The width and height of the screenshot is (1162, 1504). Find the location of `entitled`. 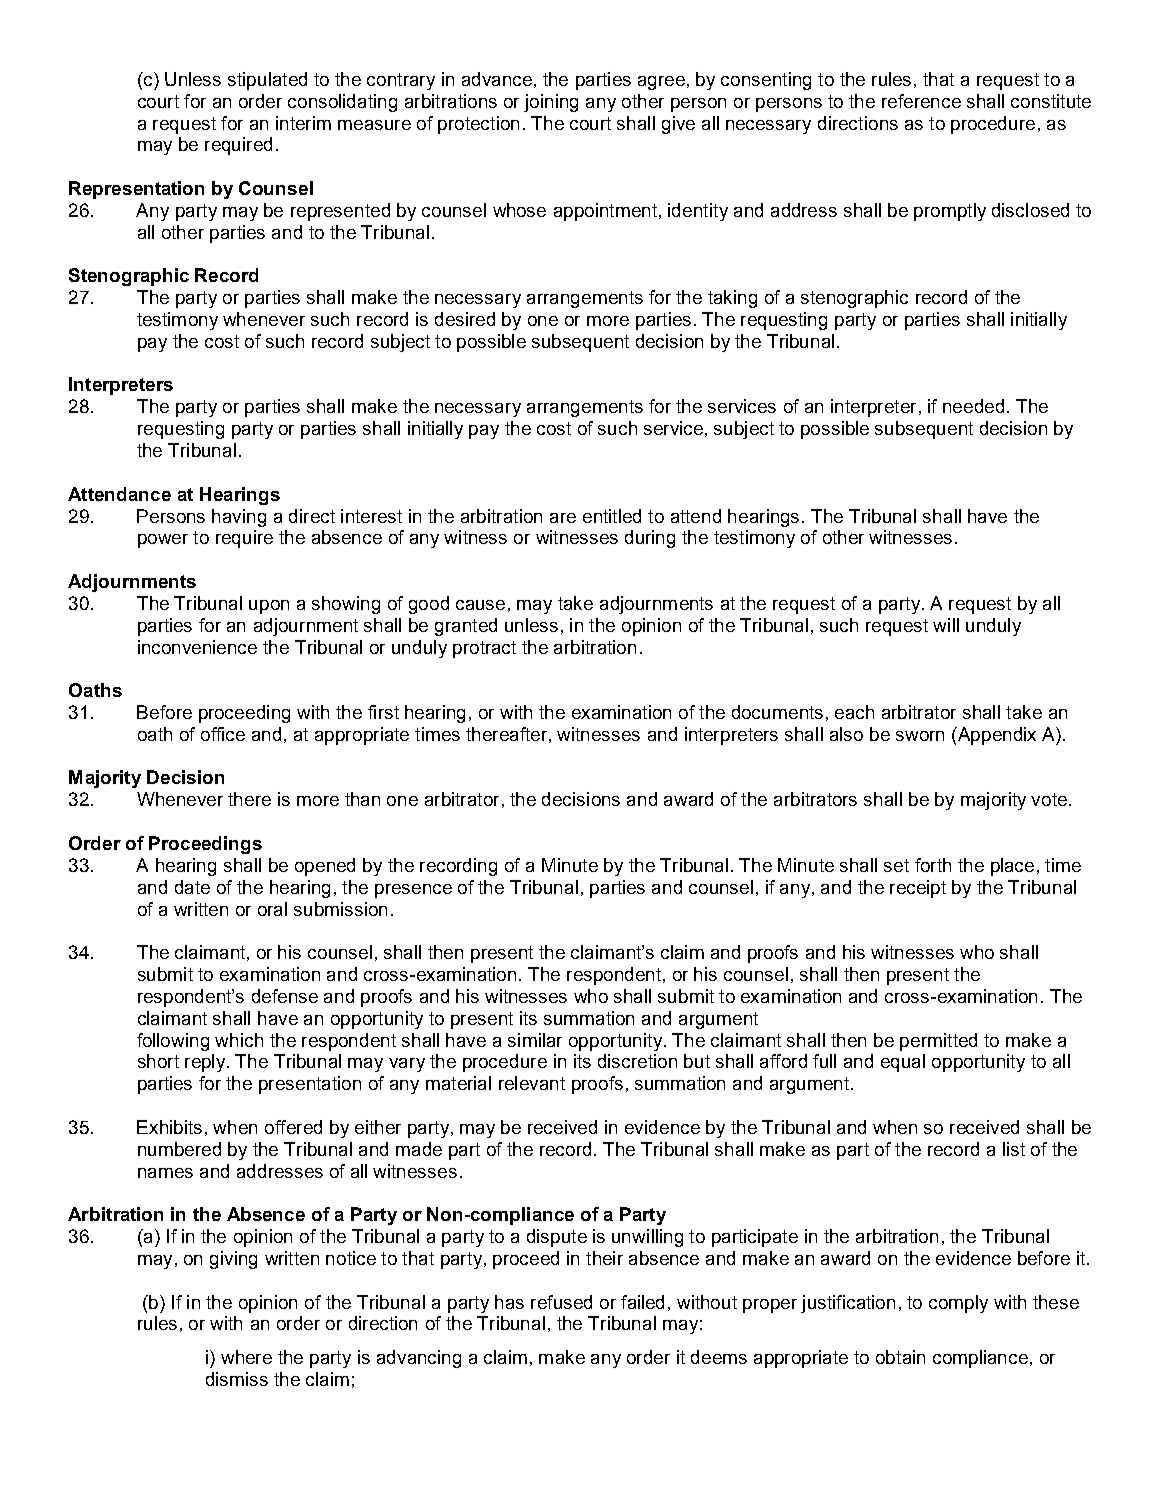

entitled is located at coordinates (612, 516).
